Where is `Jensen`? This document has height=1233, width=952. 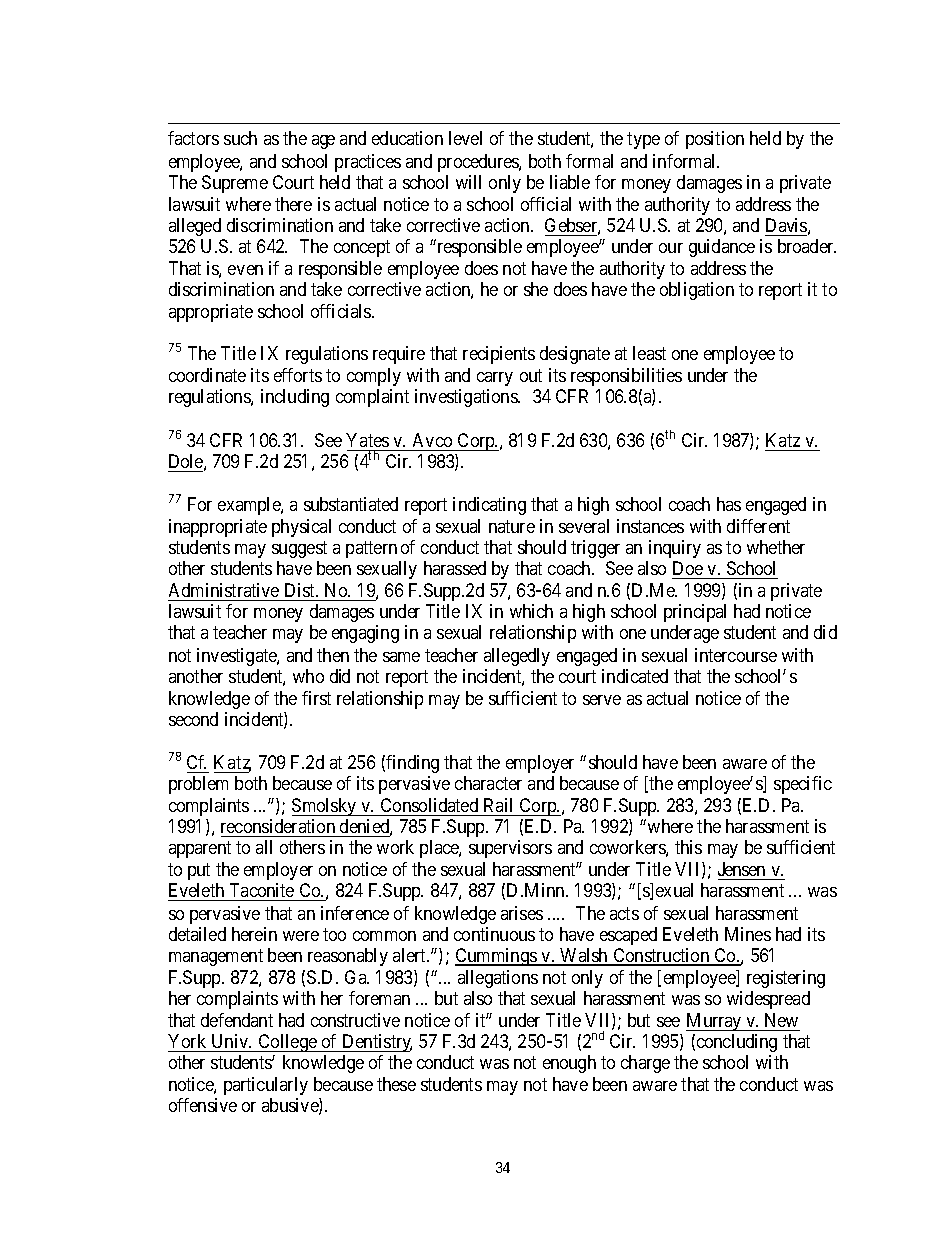 Jensen is located at coordinates (743, 871).
